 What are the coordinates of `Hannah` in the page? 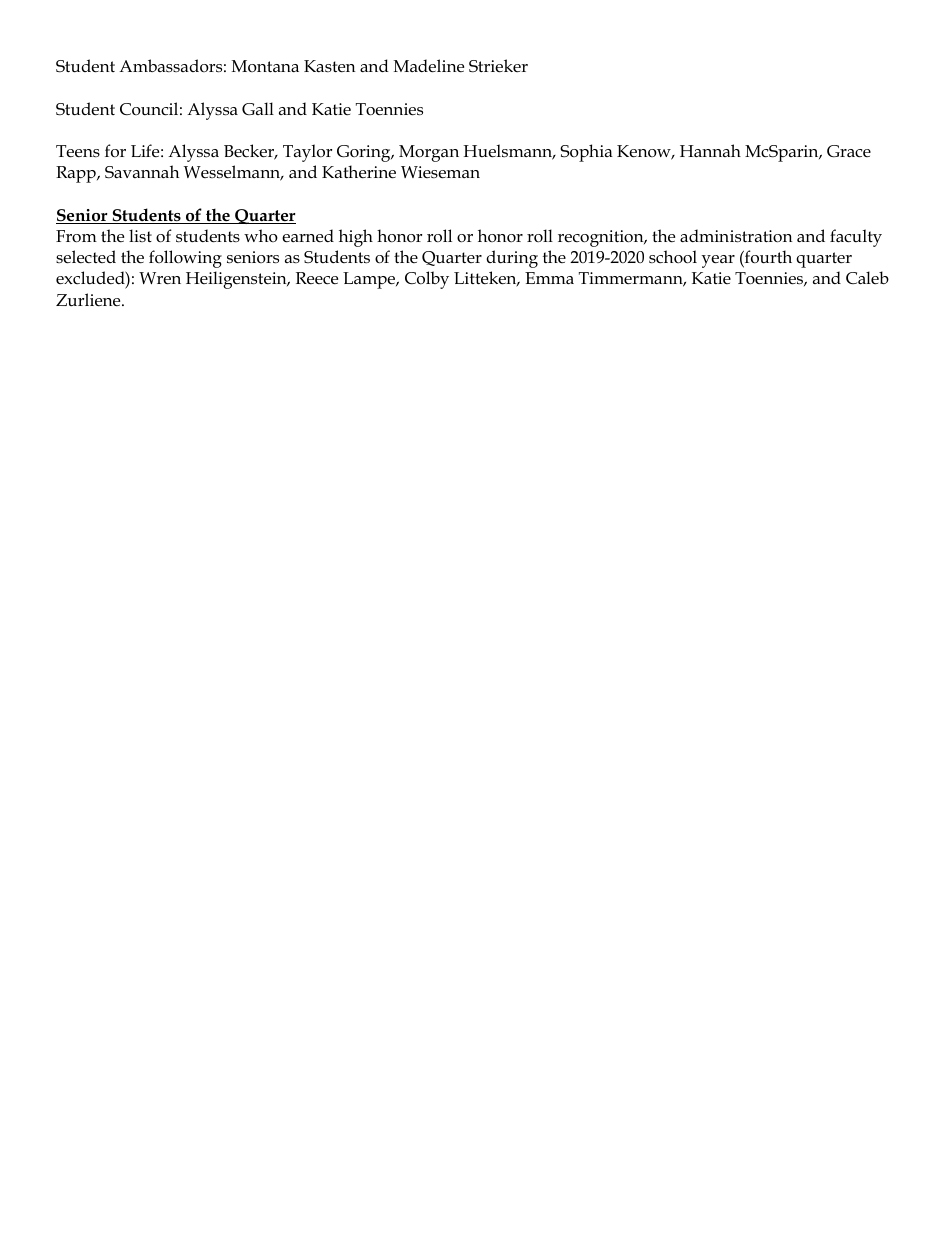 It's located at (710, 150).
